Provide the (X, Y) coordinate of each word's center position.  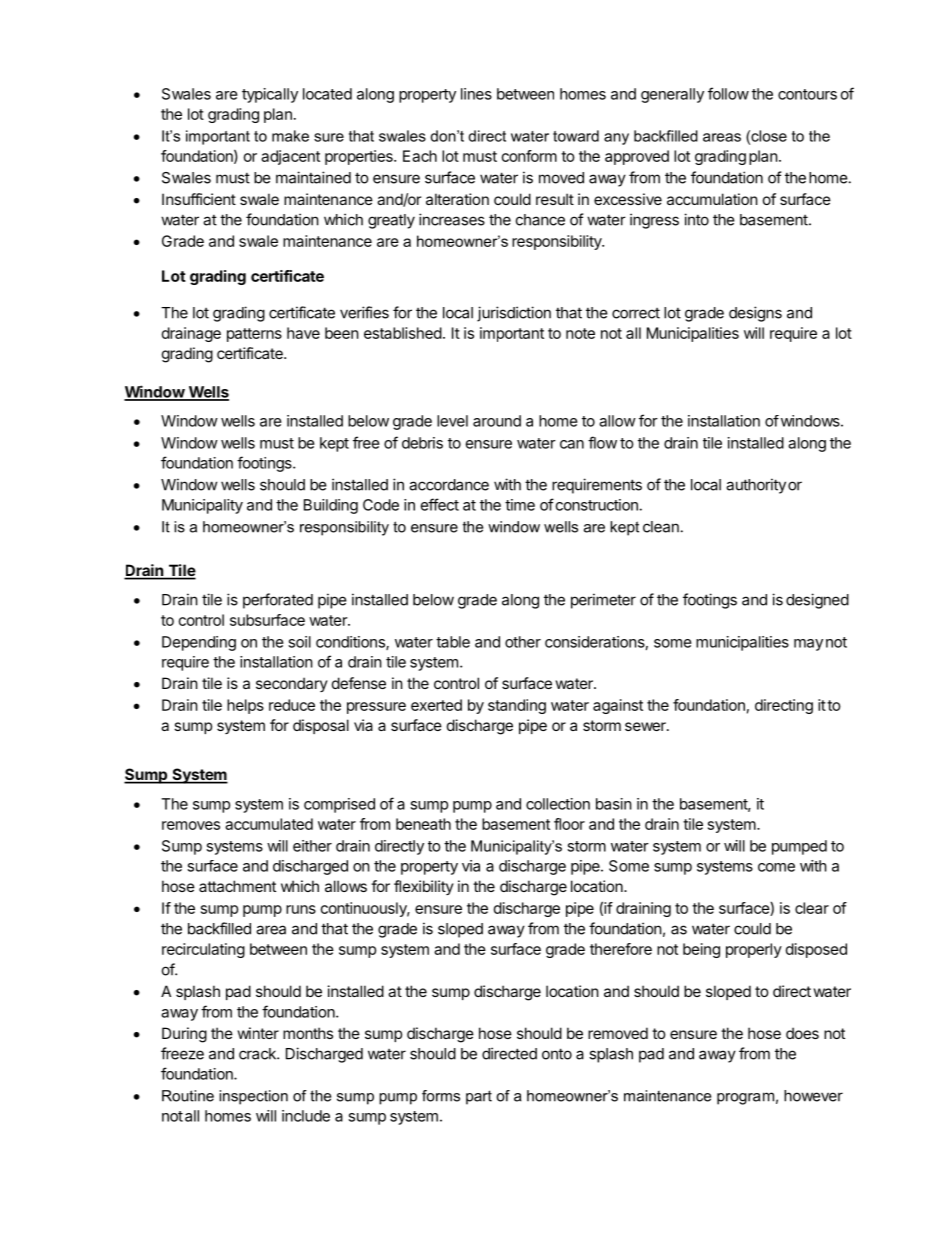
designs (755, 314)
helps (245, 706)
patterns (254, 335)
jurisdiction (514, 314)
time (520, 505)
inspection (253, 1097)
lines (476, 94)
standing (517, 706)
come (776, 867)
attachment (237, 886)
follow (728, 93)
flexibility (424, 887)
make (290, 136)
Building (331, 506)
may (808, 645)
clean (661, 527)
